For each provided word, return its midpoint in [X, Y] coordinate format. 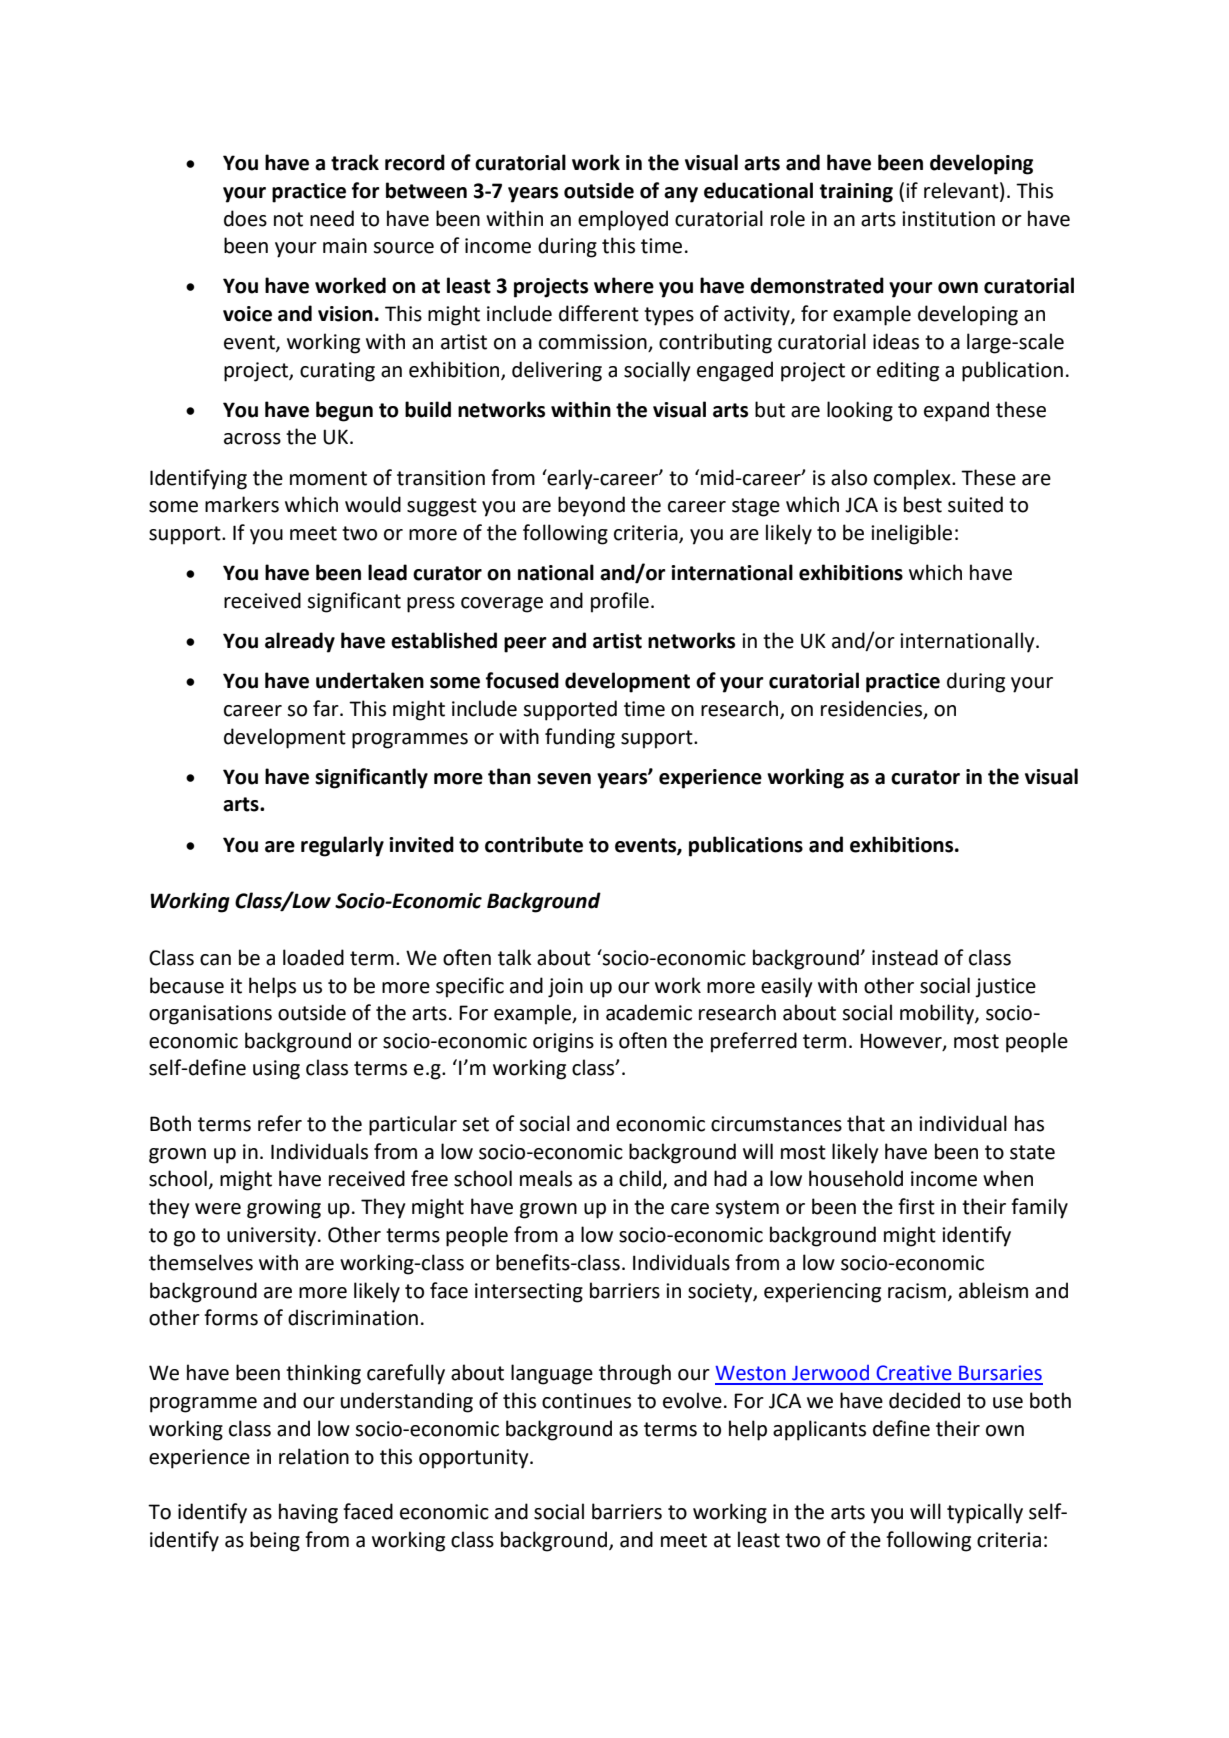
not [288, 219]
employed [623, 220]
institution [948, 219]
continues [586, 1401]
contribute [534, 844]
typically [985, 1513]
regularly [342, 846]
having [308, 1513]
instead [905, 957]
